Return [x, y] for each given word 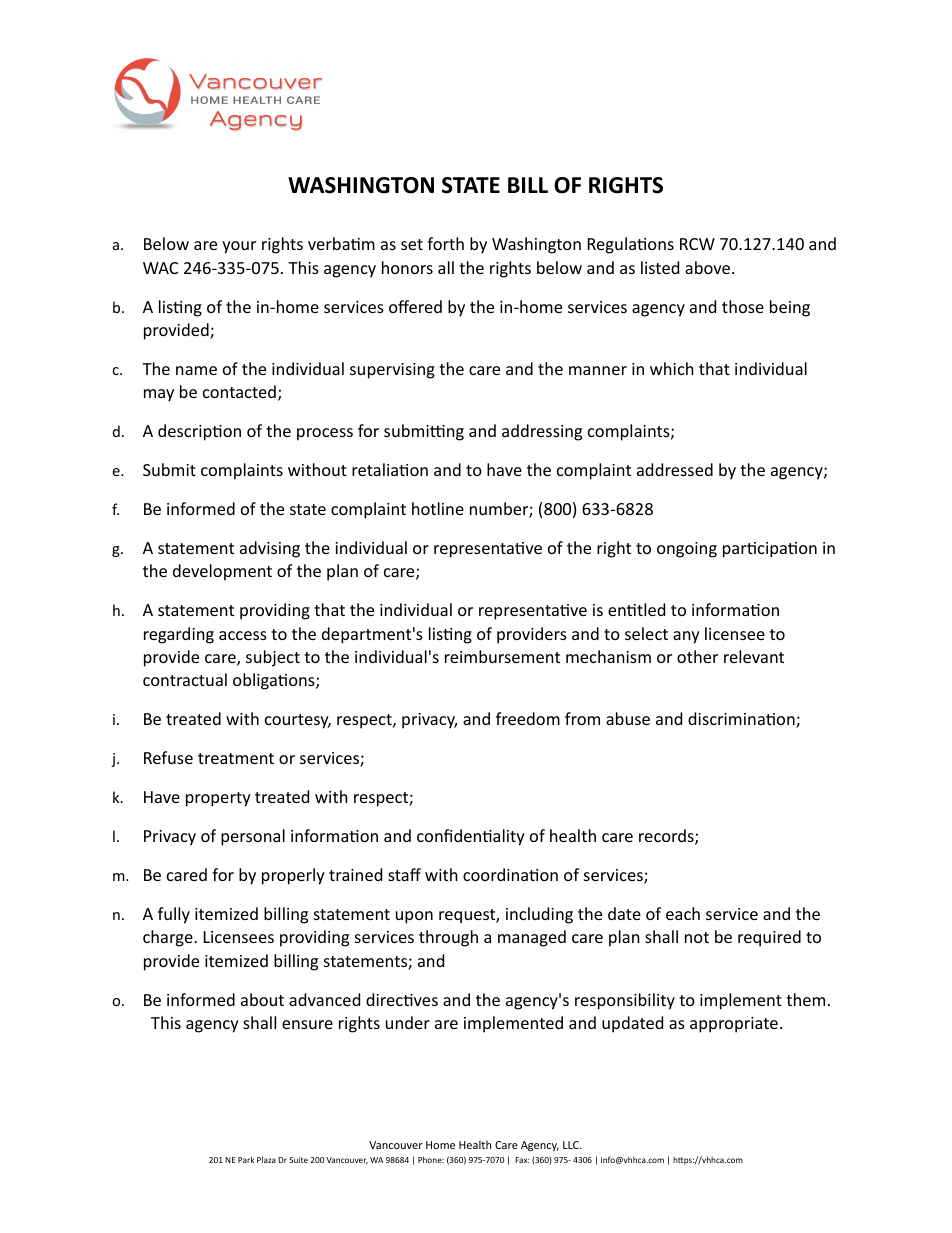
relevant [754, 656]
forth [445, 243]
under [408, 1022]
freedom [528, 718]
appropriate [734, 1025]
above [707, 267]
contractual [185, 679]
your [239, 247]
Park [246, 1159]
